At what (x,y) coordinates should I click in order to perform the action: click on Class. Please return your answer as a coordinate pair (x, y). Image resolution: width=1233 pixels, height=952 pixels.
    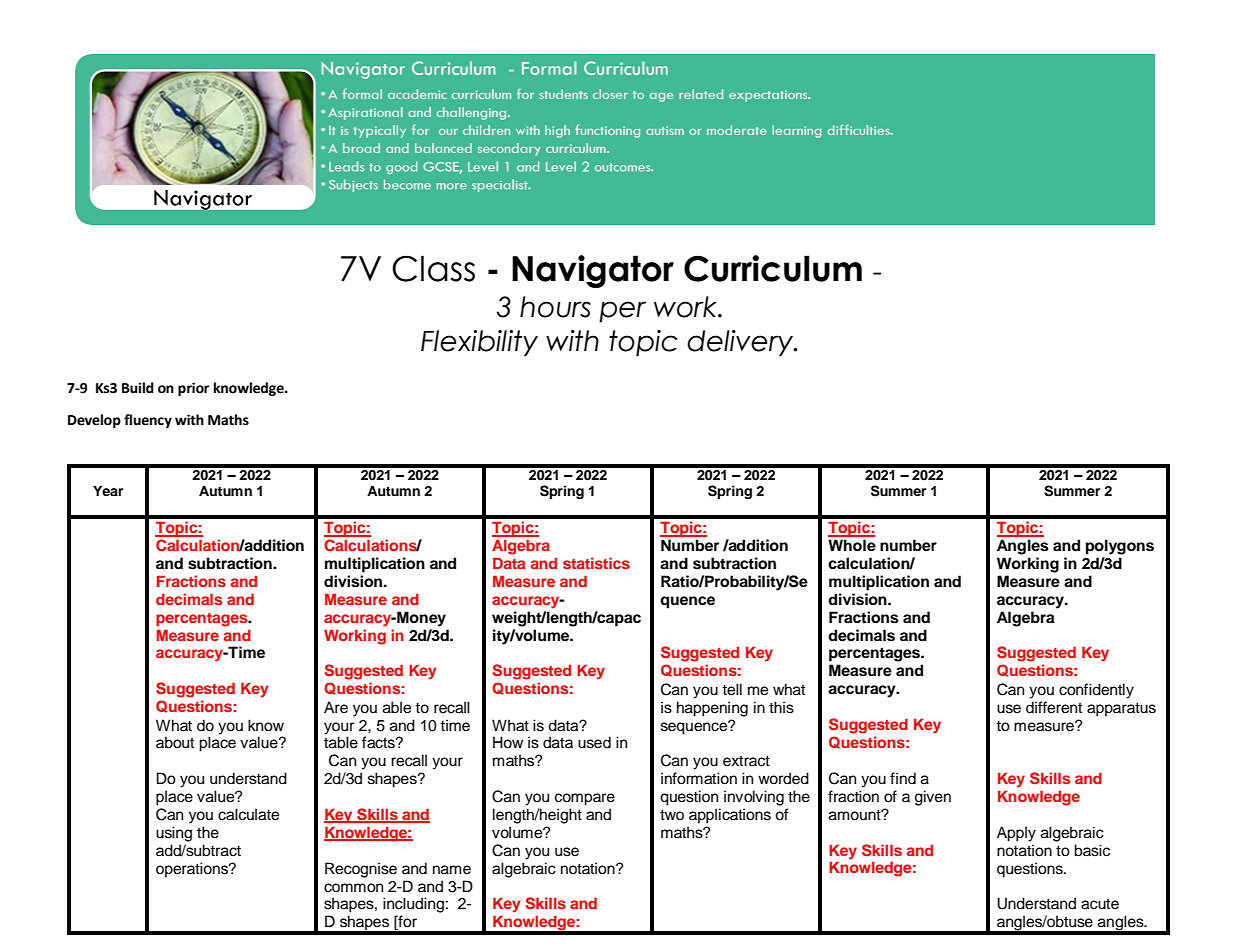
    Looking at the image, I should click on (433, 268).
